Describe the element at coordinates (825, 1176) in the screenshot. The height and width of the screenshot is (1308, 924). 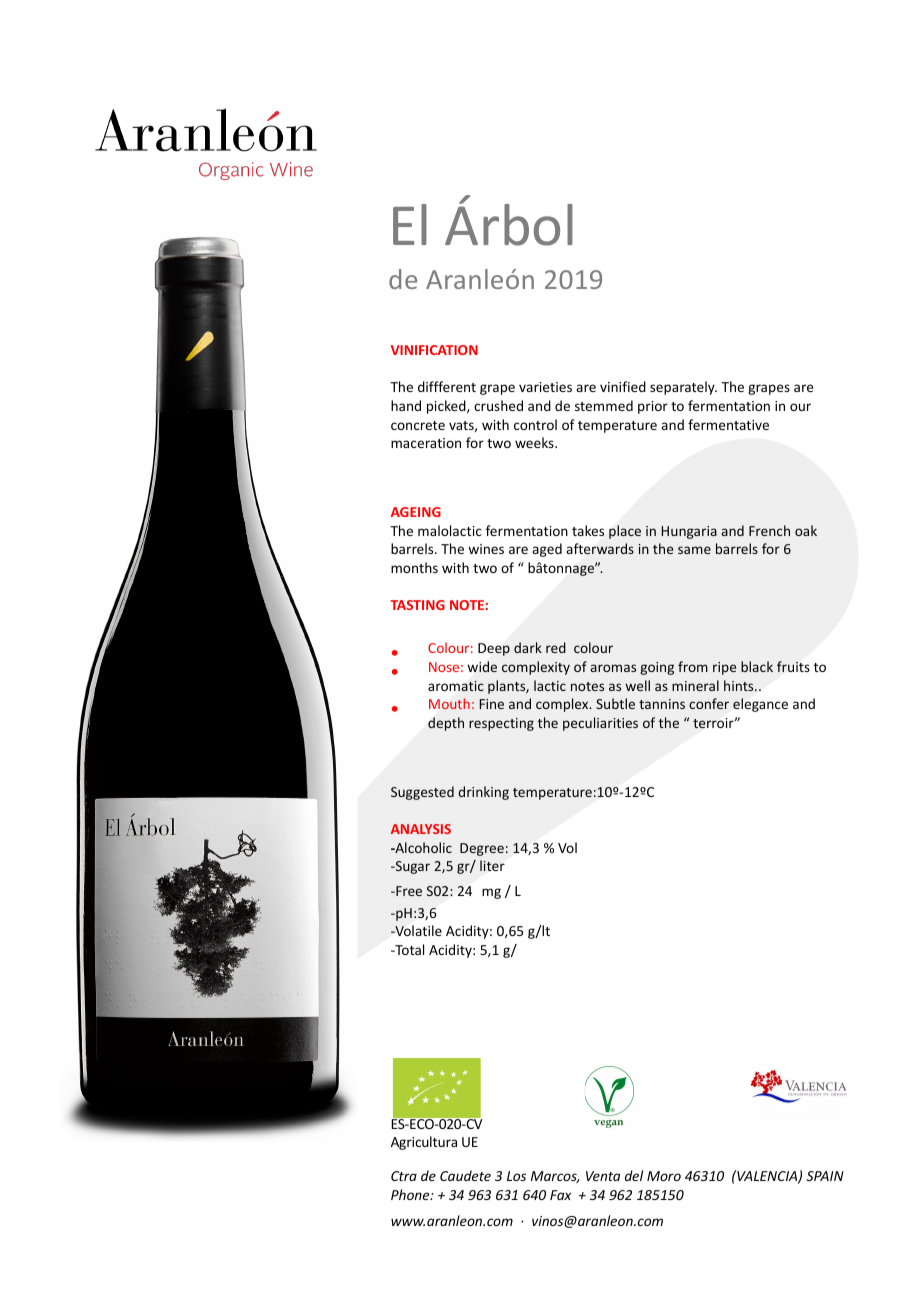
I see `SPAIN` at that location.
